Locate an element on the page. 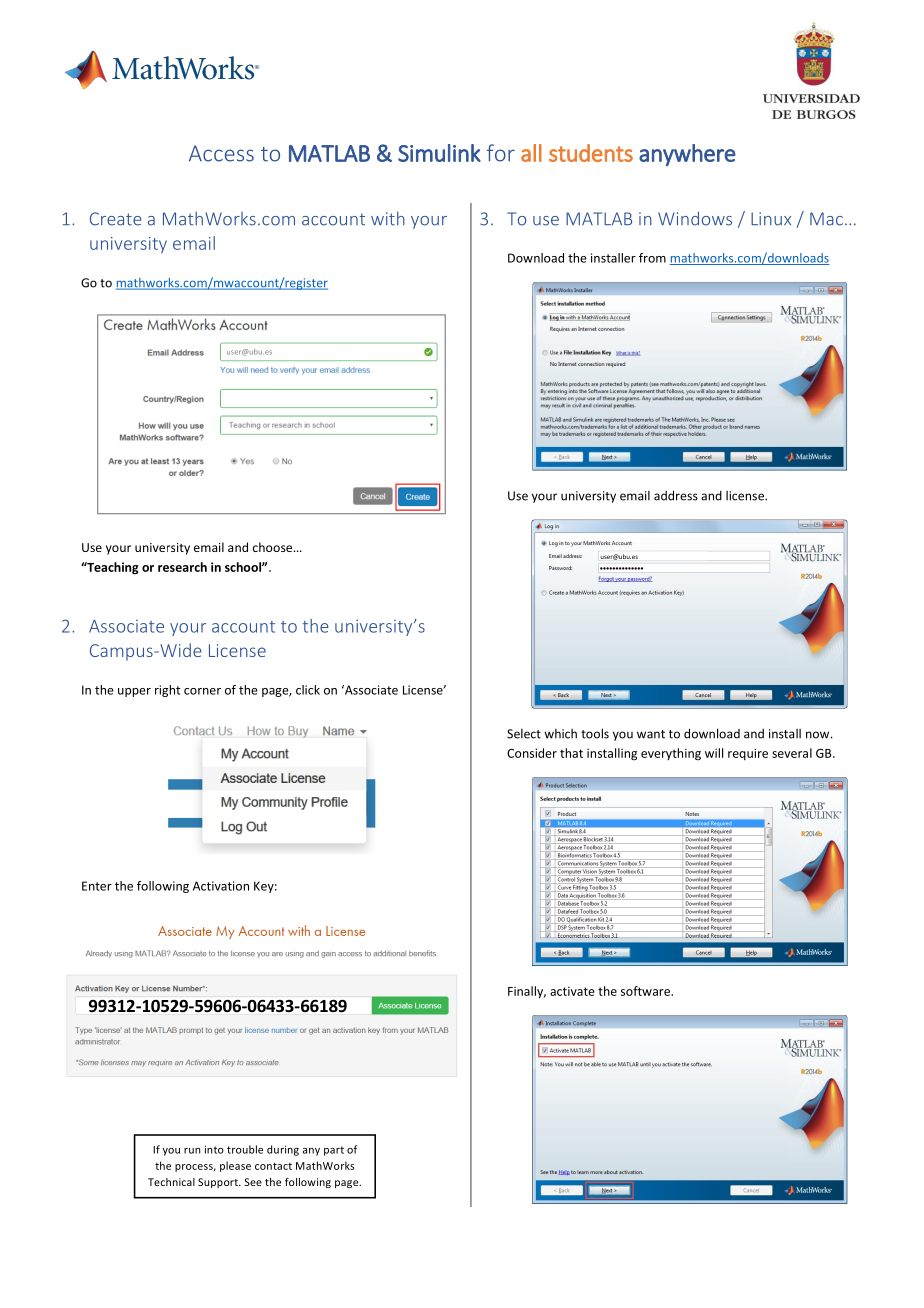  Linux is located at coordinates (771, 219).
